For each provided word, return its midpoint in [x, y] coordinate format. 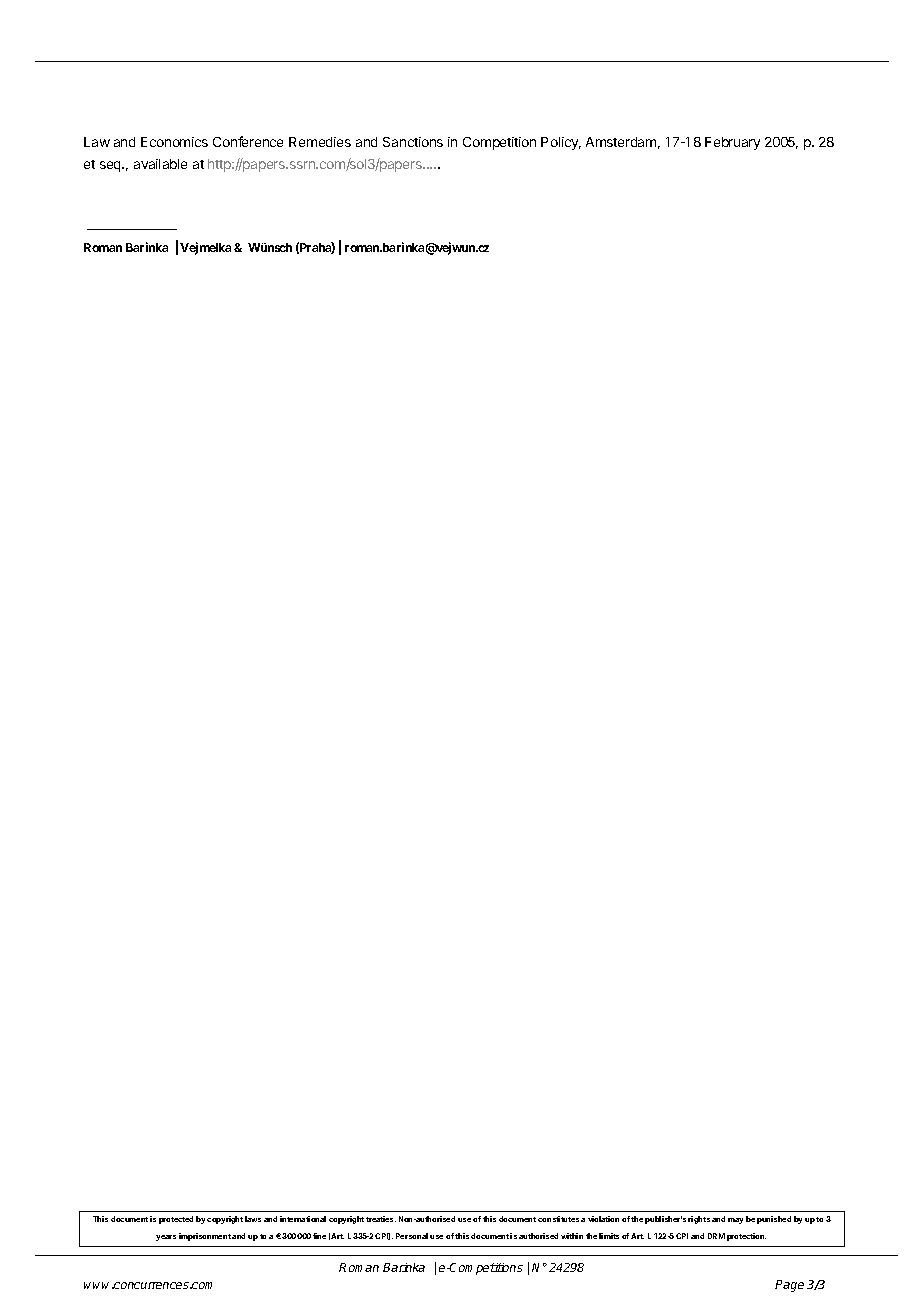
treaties [381, 1219]
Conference [248, 141]
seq [111, 166]
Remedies [320, 142]
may [735, 1221]
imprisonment [205, 1237]
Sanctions [413, 142]
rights [699, 1220]
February [732, 143]
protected [176, 1220]
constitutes [558, 1219]
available [160, 164]
